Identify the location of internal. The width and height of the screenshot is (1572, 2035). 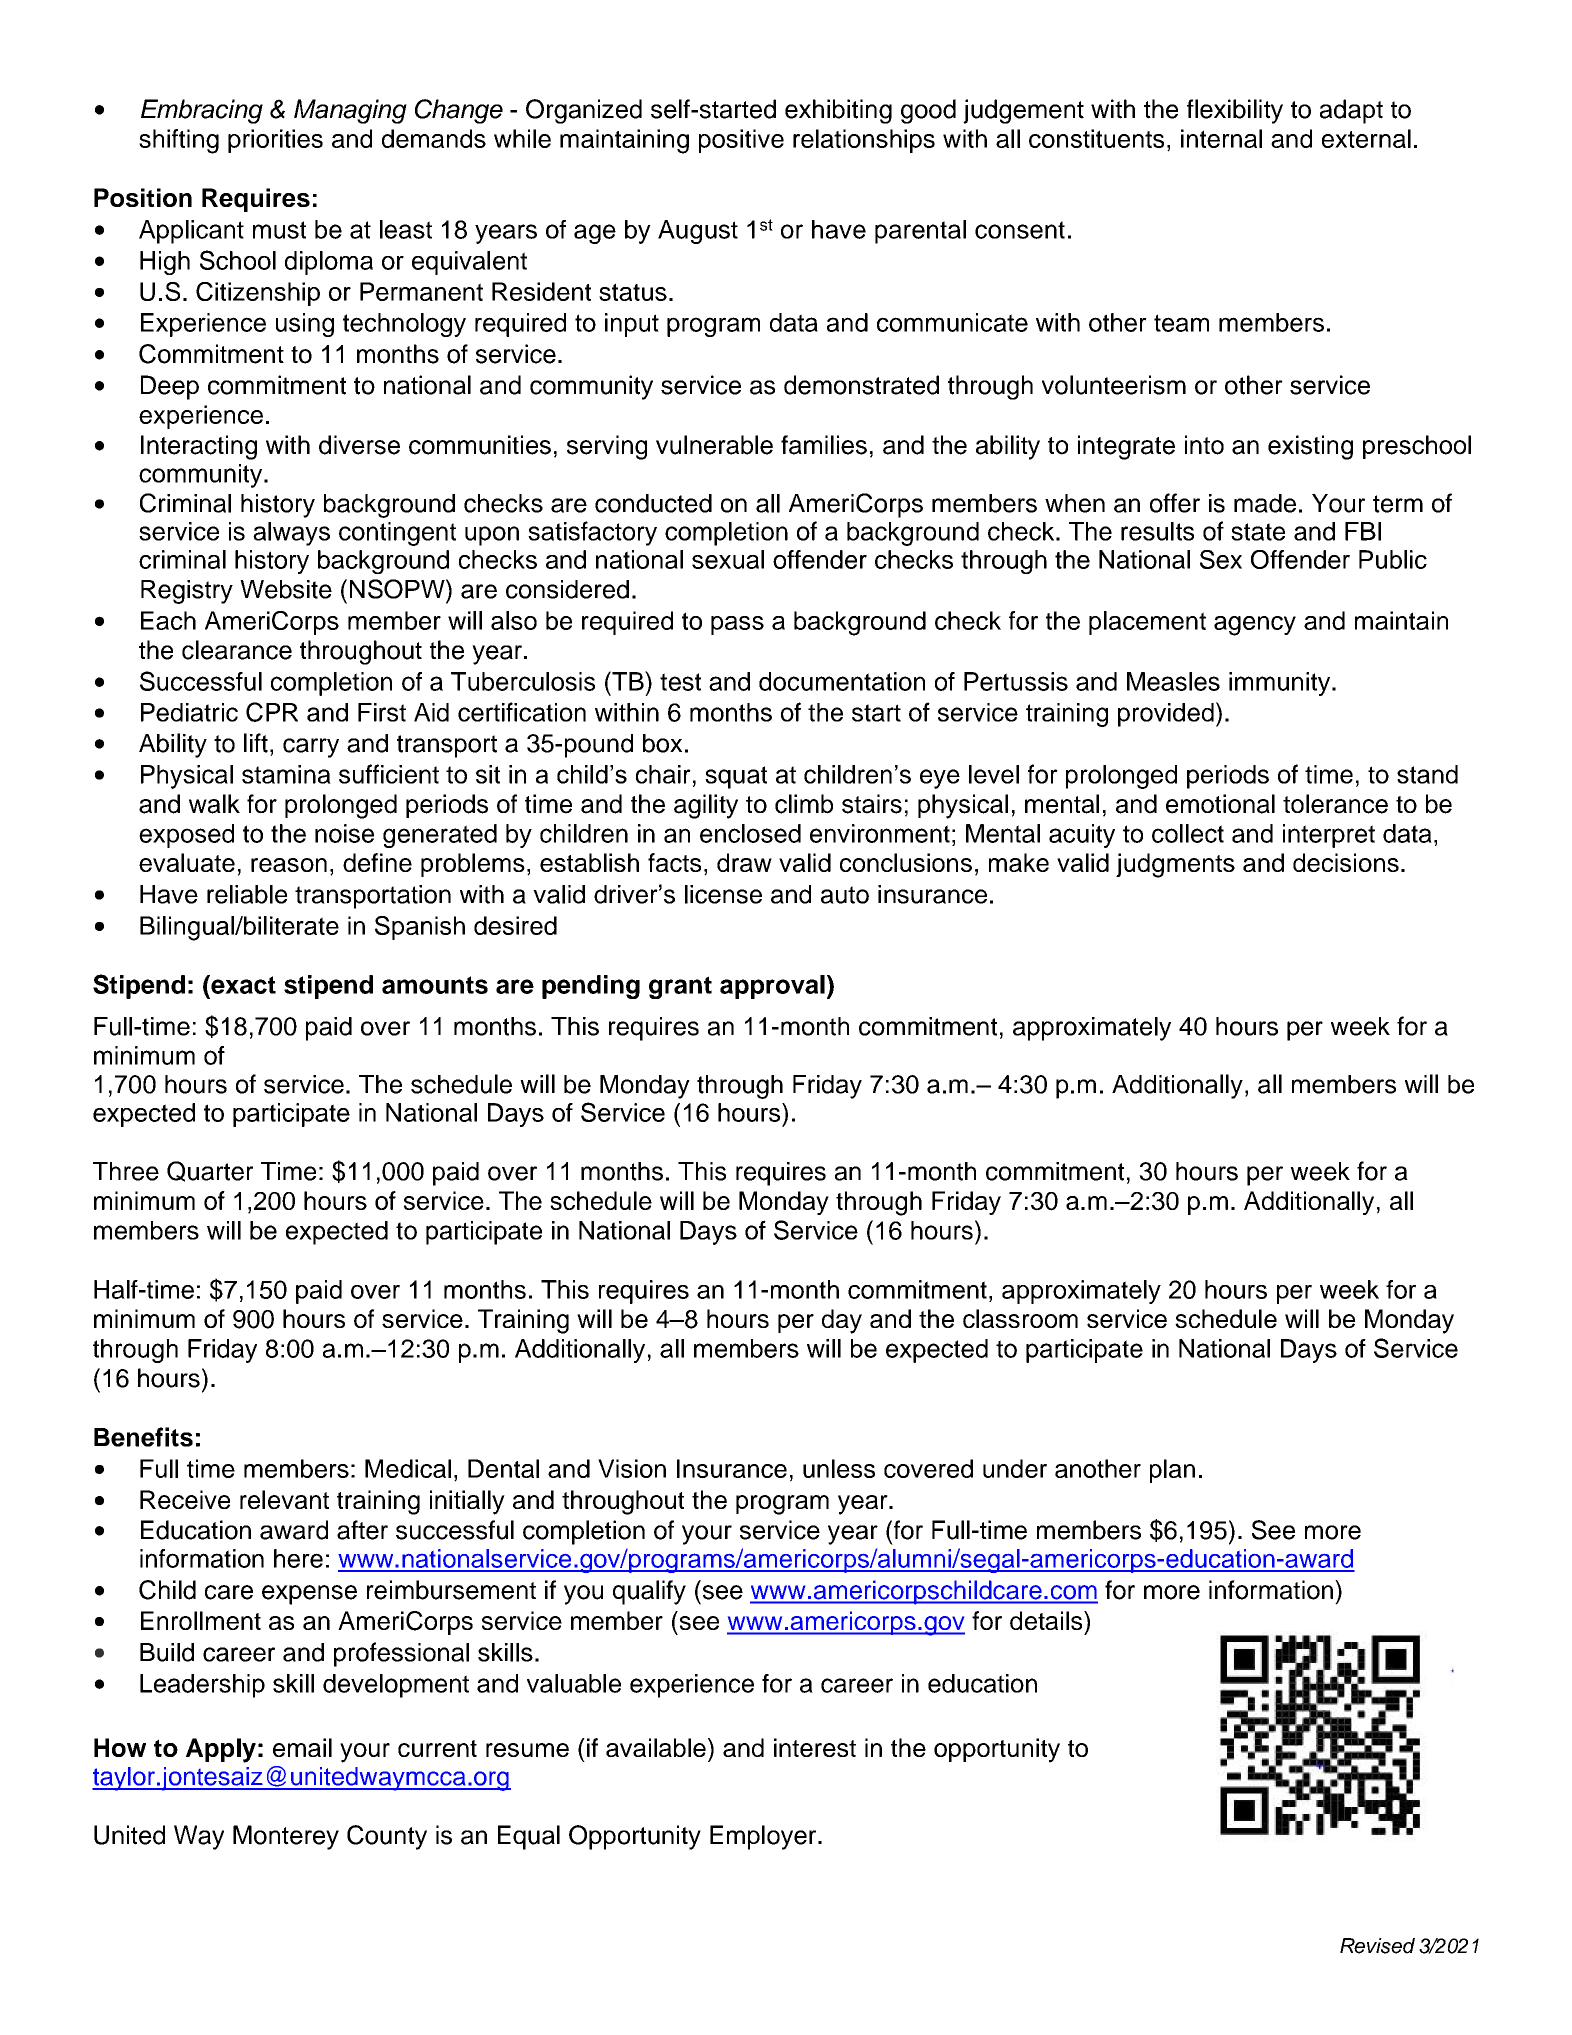
(1221, 138).
